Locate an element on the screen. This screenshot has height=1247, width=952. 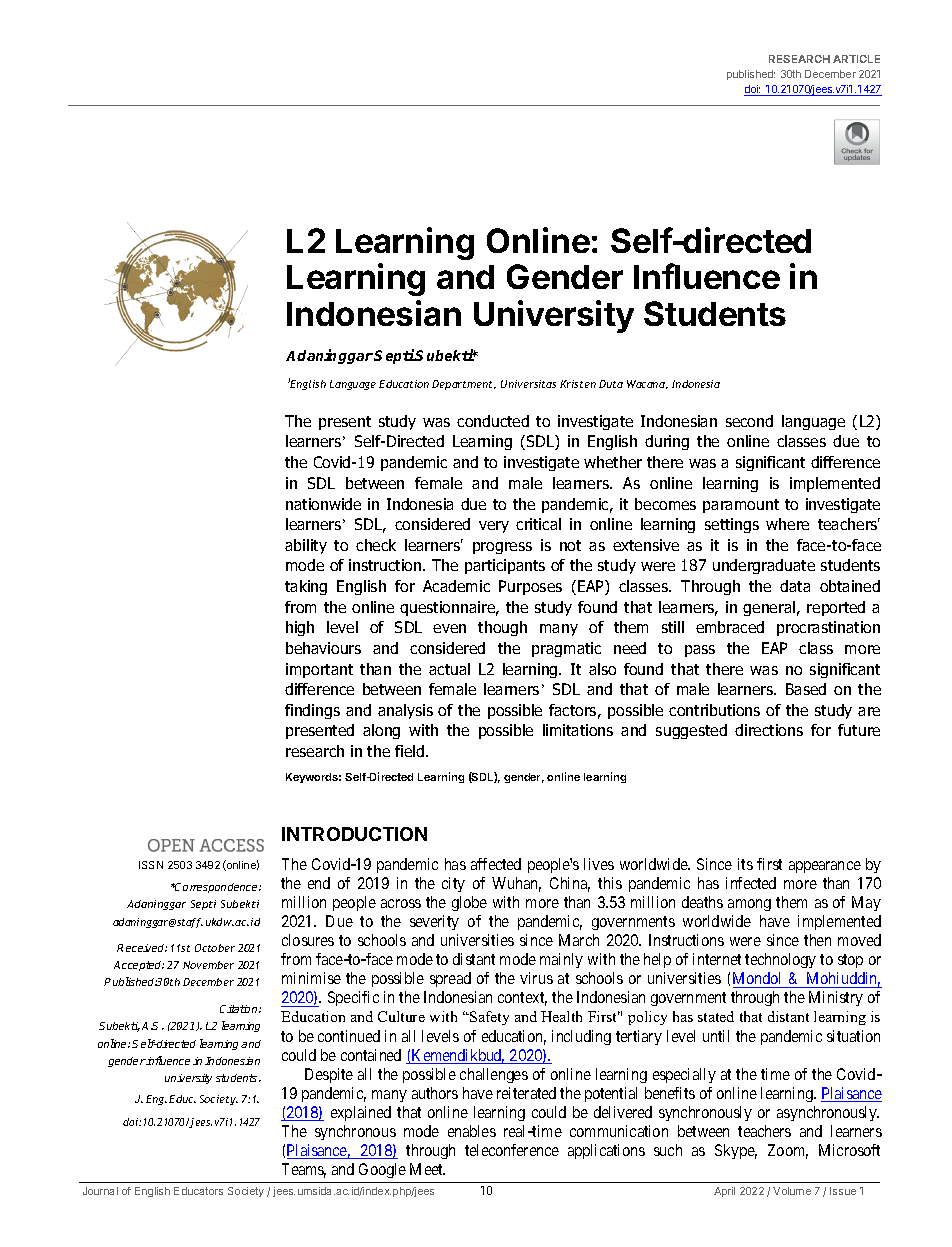
nationwide is located at coordinates (323, 504).
